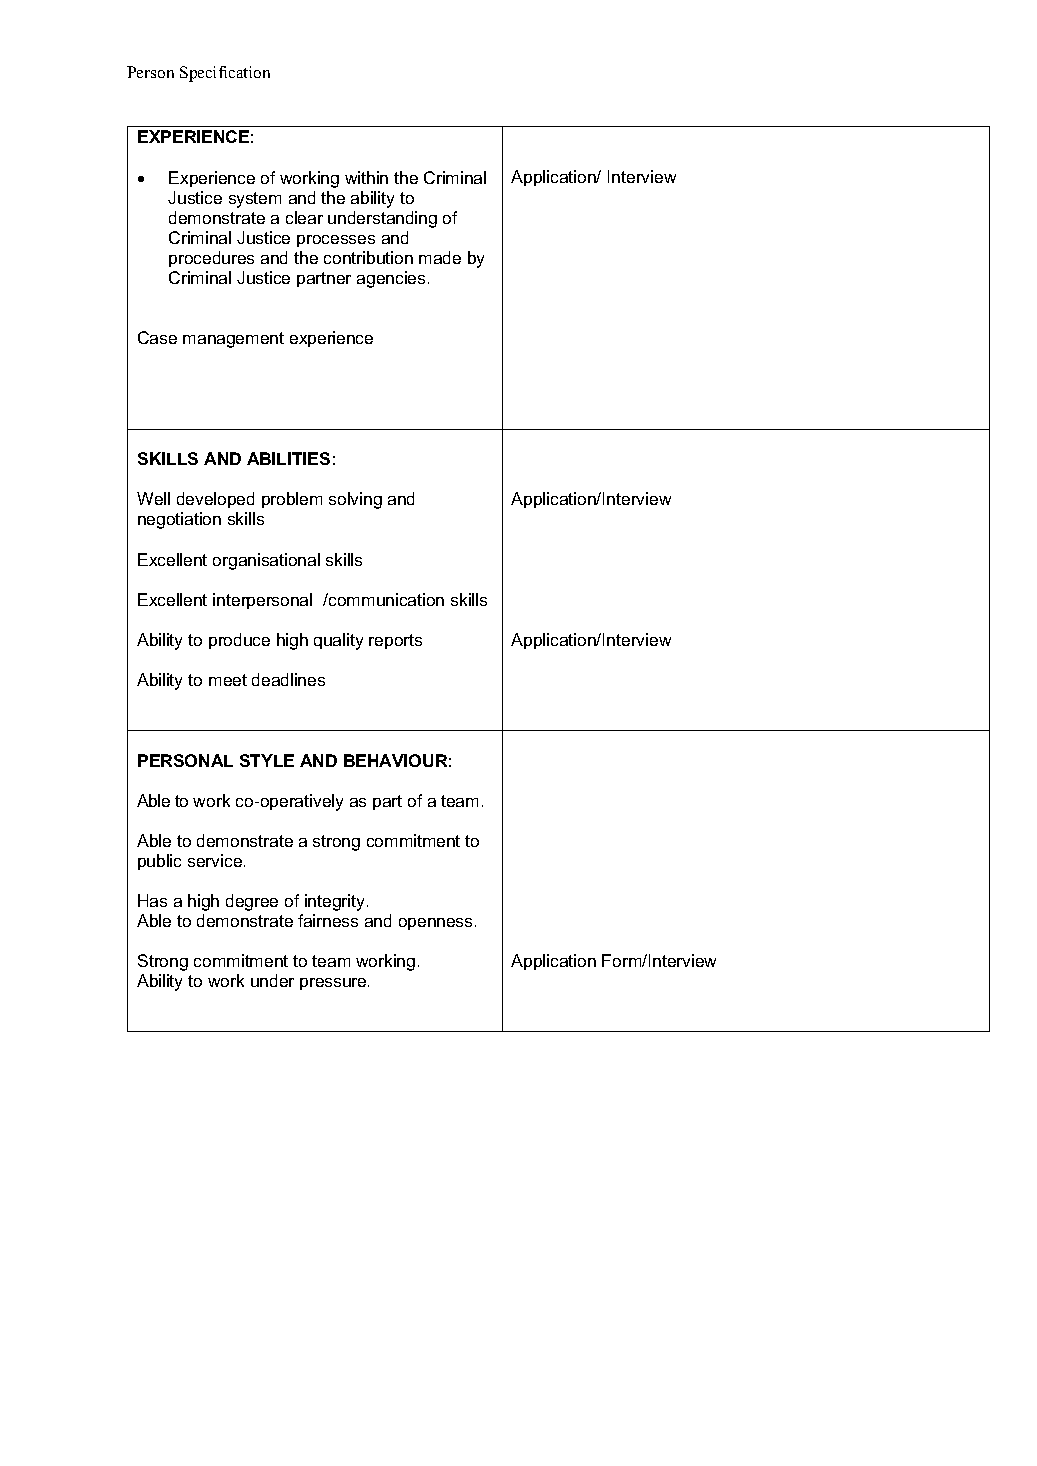 This page has width=1037, height=1466. What do you see at coordinates (152, 900) in the page?
I see `Has` at bounding box center [152, 900].
